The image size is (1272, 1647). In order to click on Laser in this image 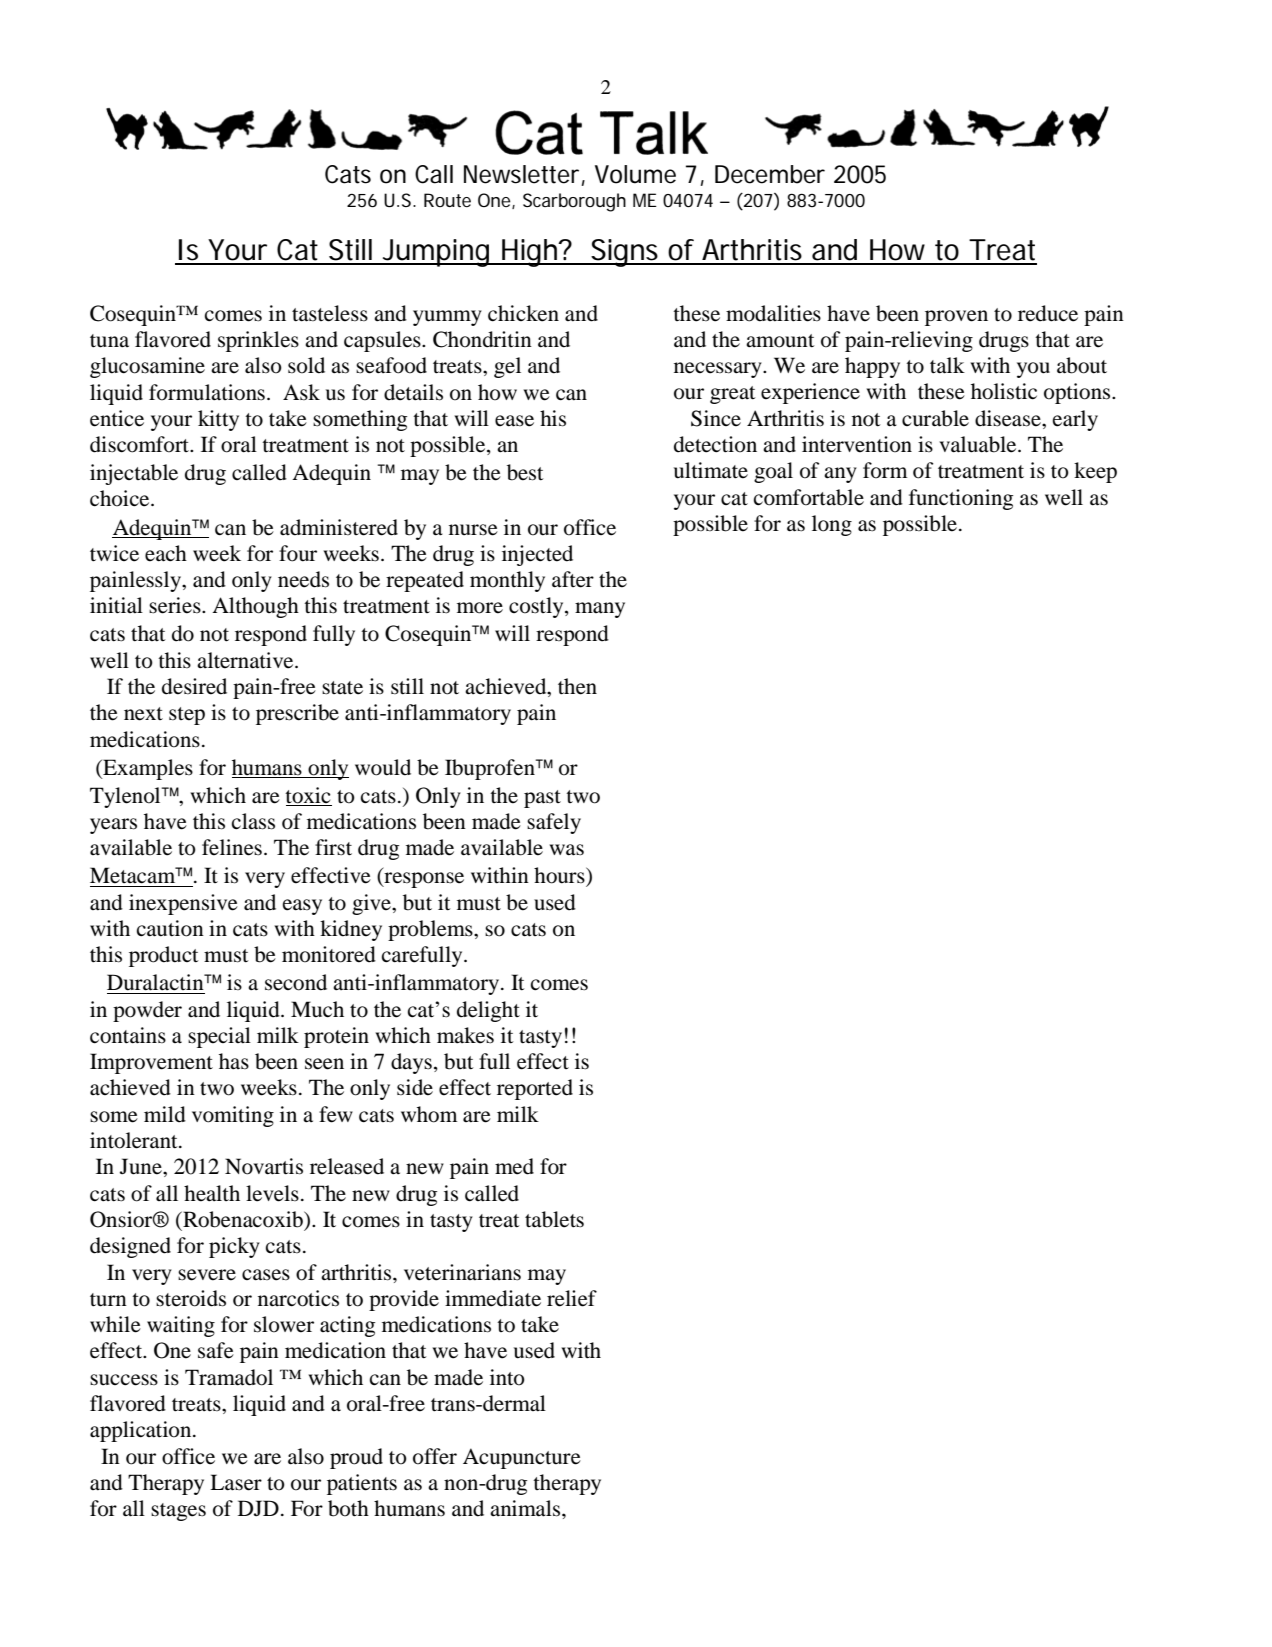, I will do `click(236, 1482)`.
